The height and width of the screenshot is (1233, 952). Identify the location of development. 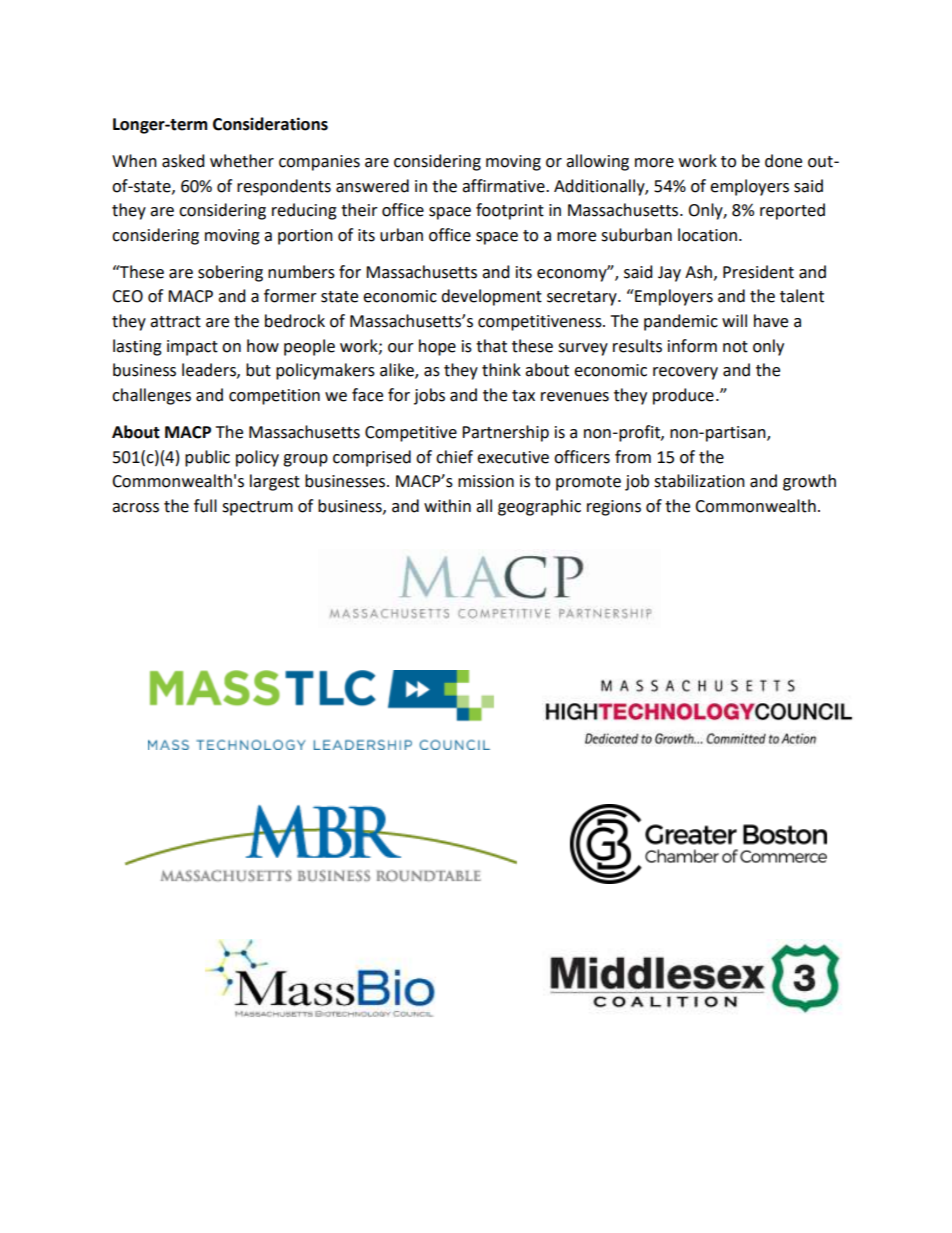
(491, 297).
